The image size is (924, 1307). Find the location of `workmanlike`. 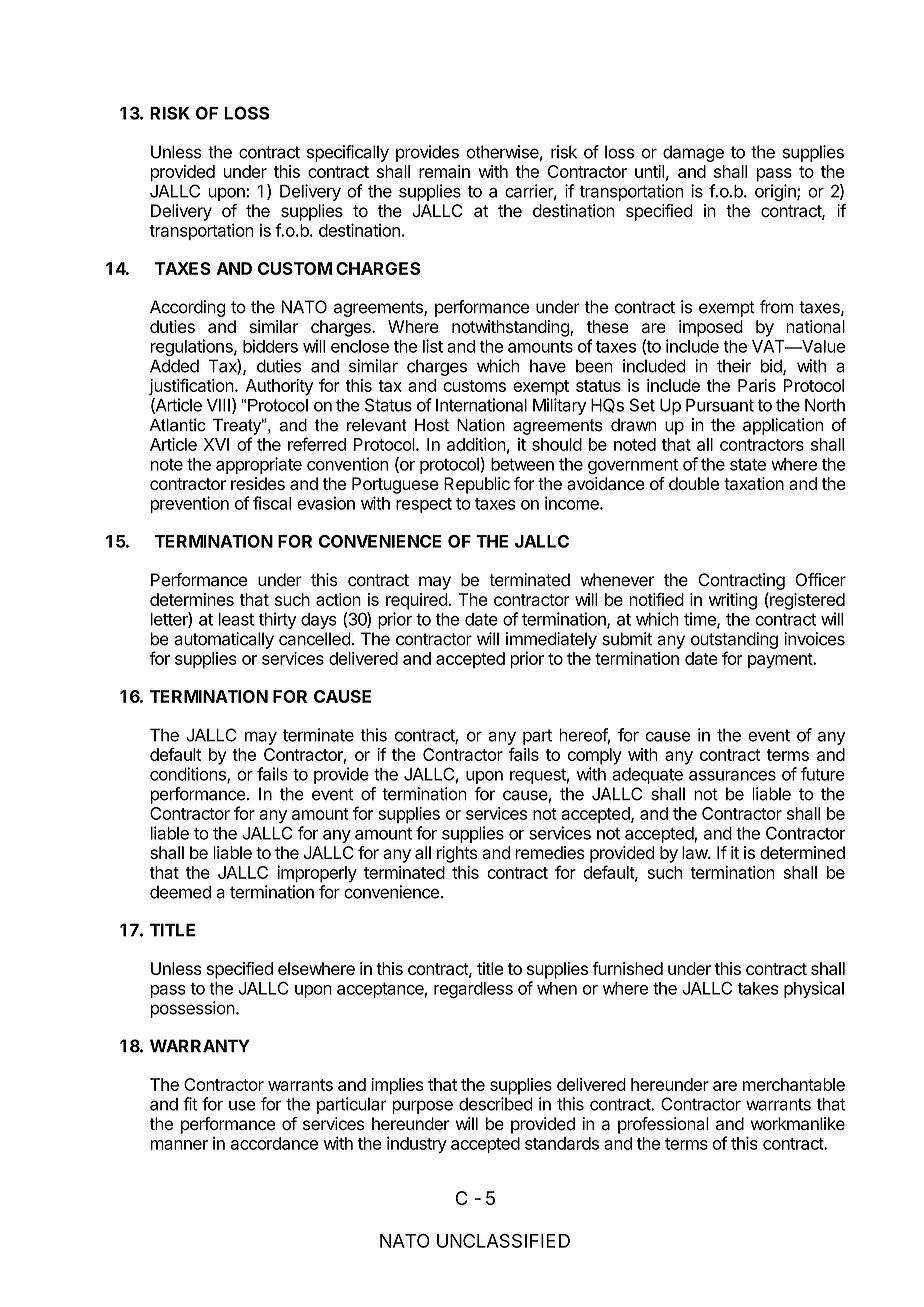

workmanlike is located at coordinates (798, 1124).
